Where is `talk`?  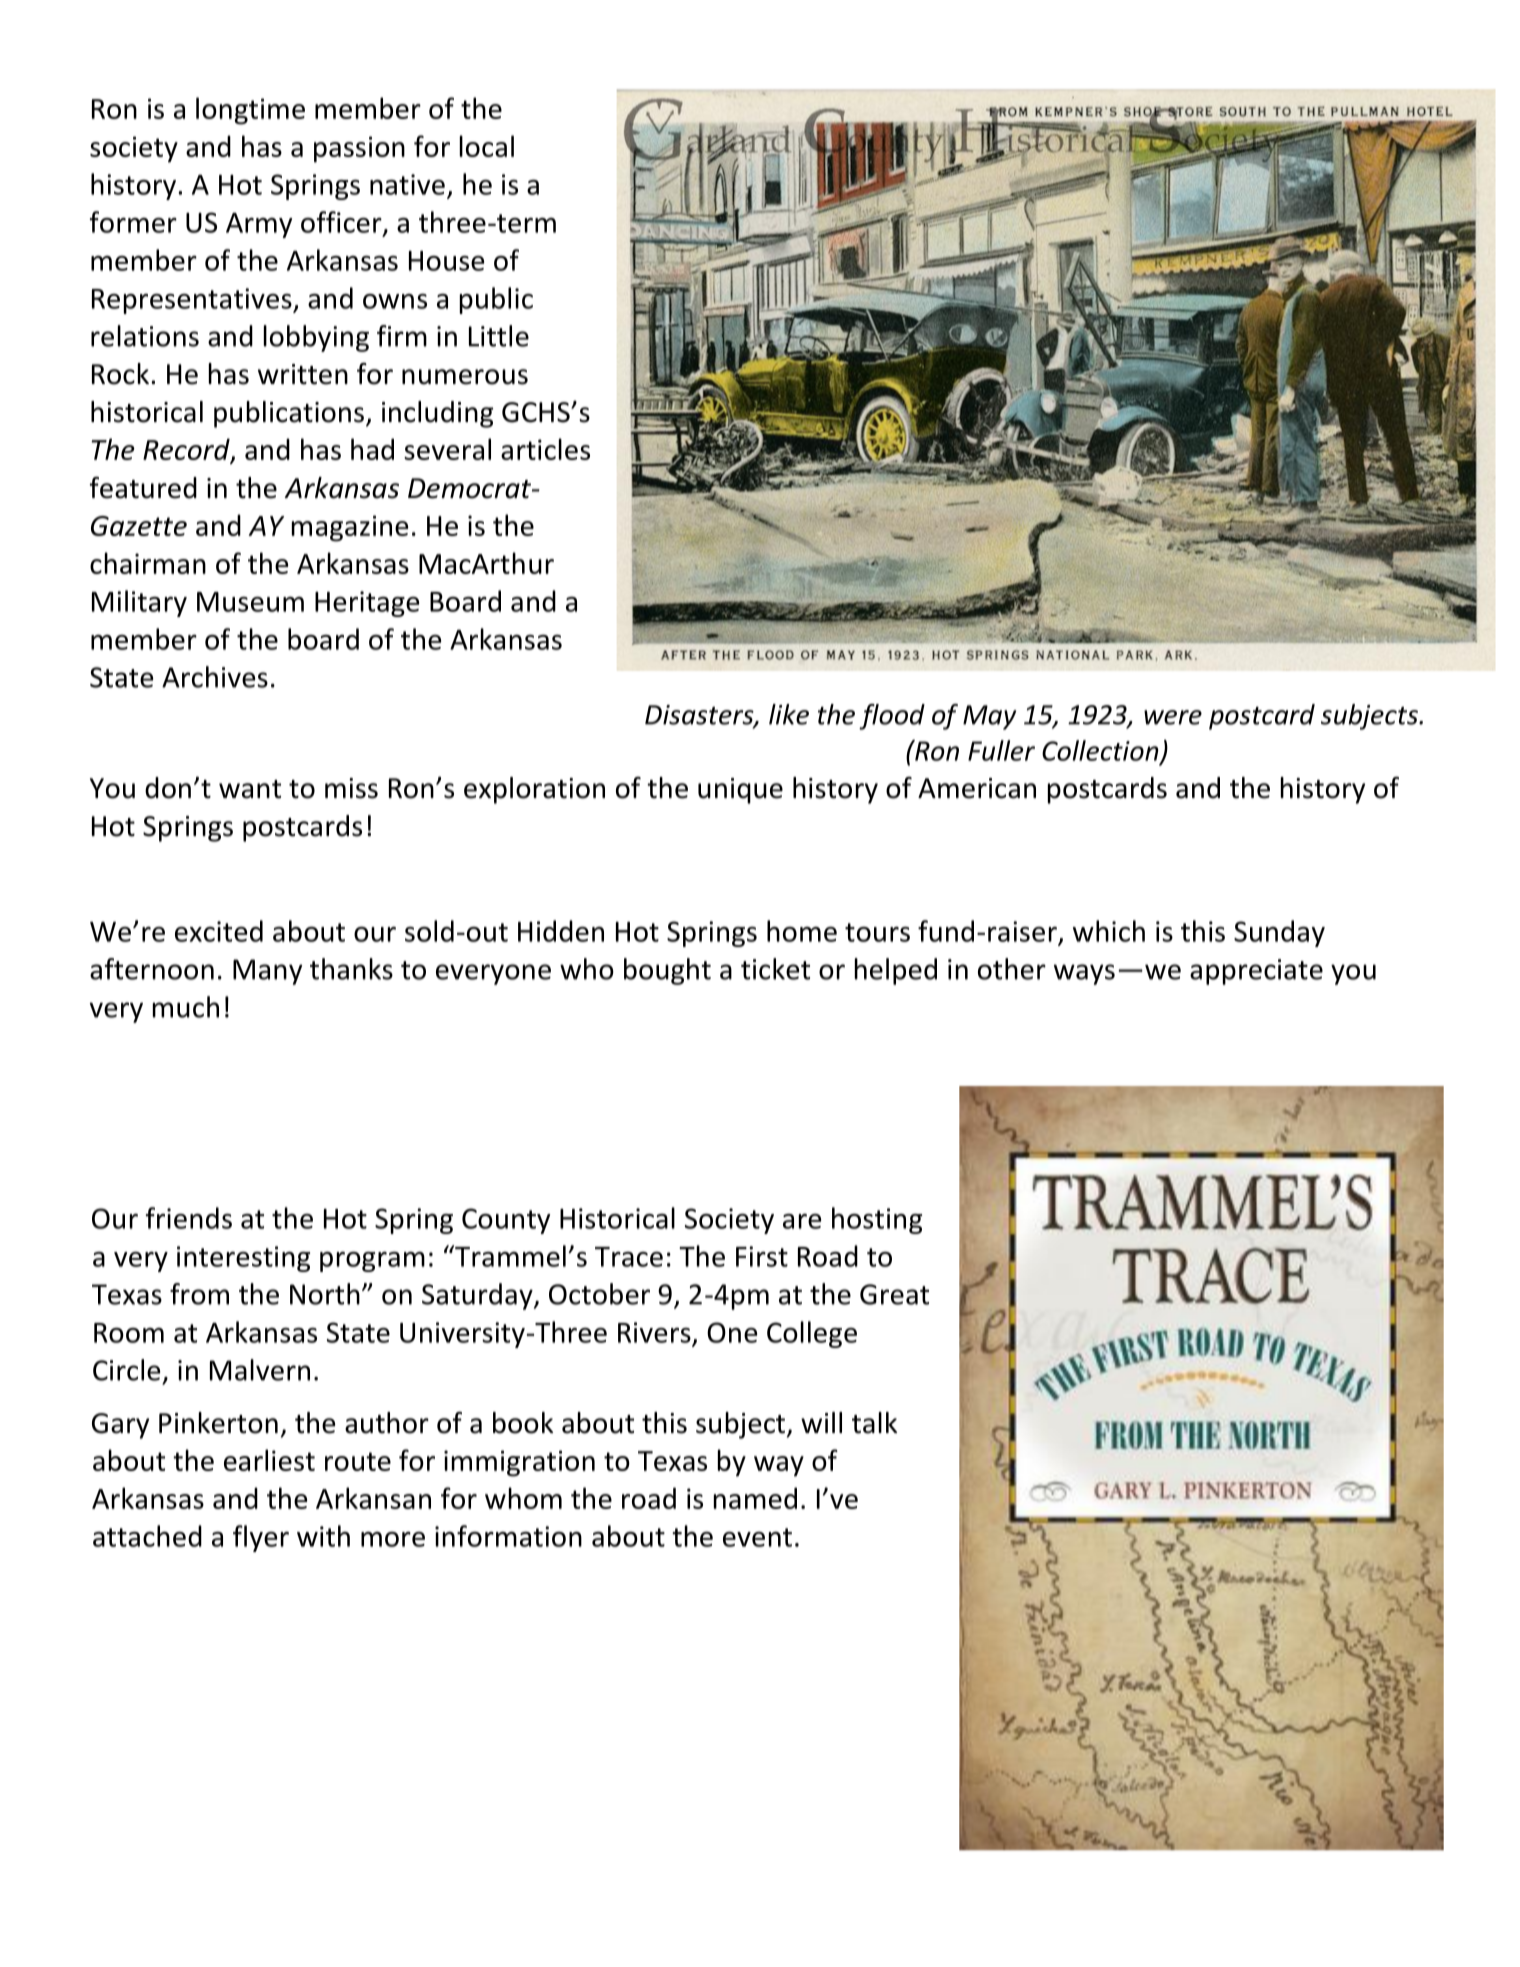 talk is located at coordinates (874, 1423).
